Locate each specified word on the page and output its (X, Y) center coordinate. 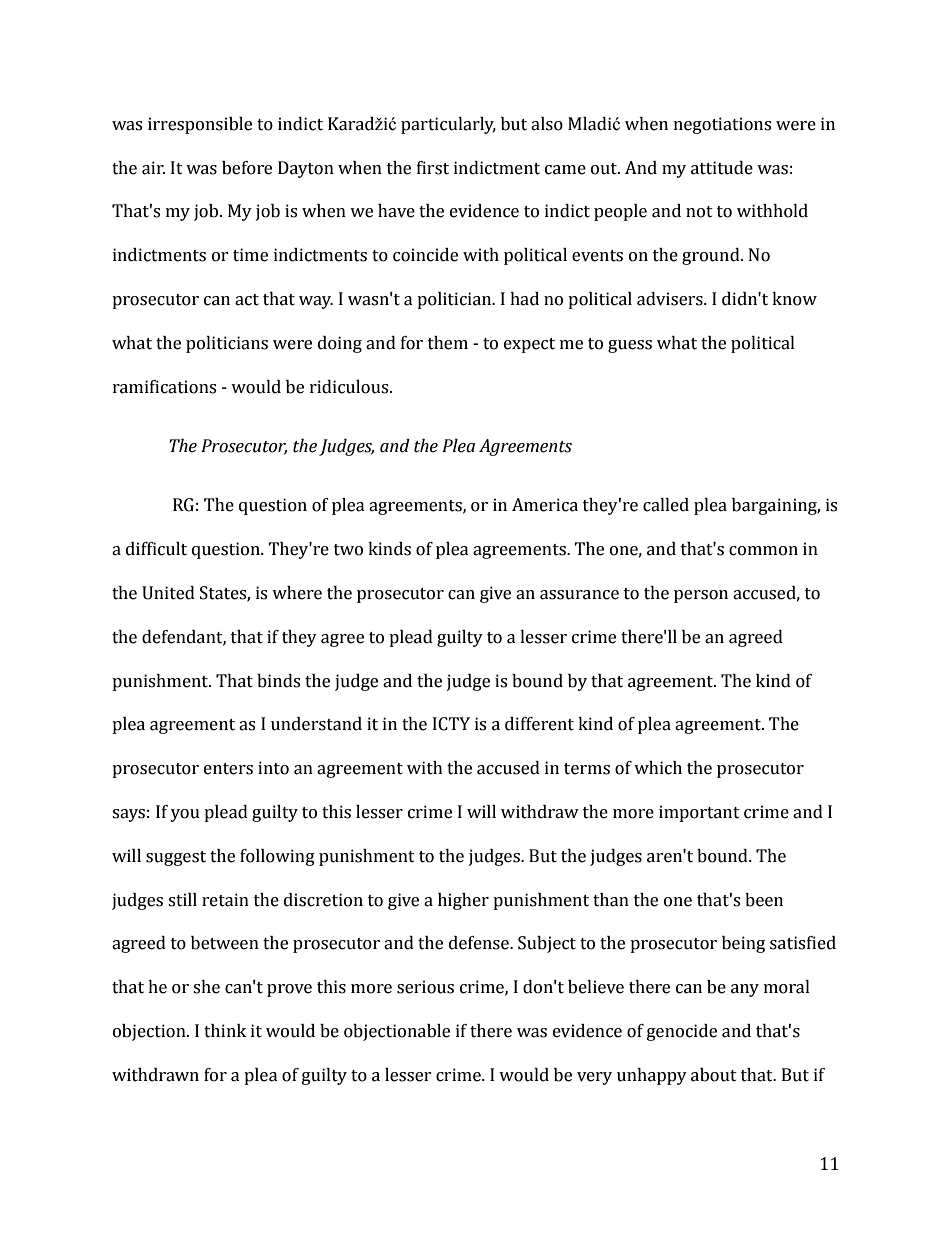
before (247, 168)
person (701, 596)
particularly (448, 125)
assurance (579, 595)
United (168, 593)
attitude (722, 168)
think (225, 1031)
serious (425, 987)
